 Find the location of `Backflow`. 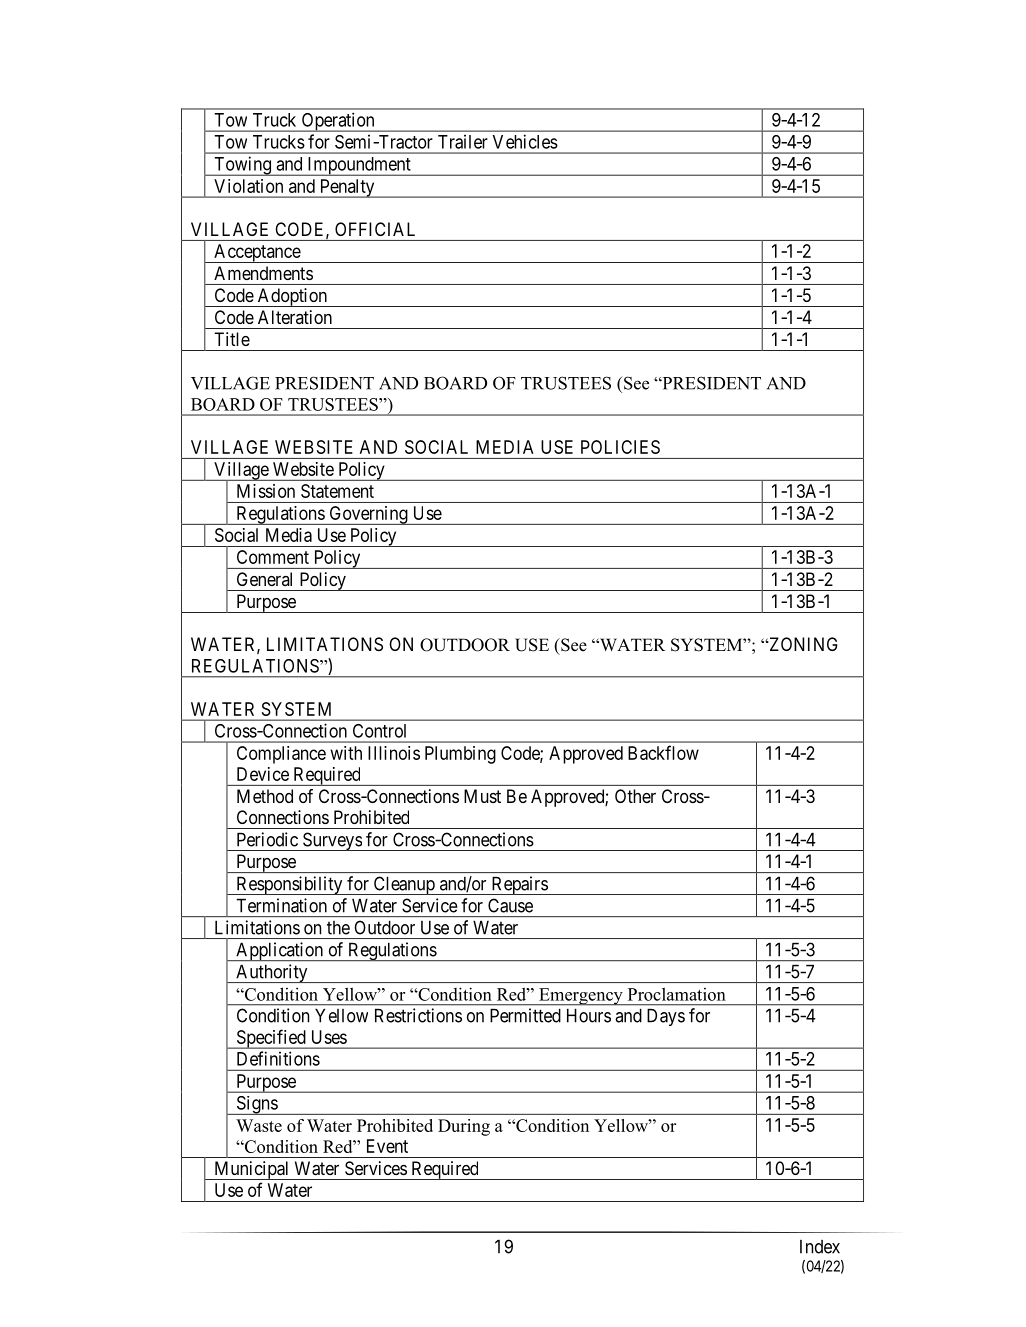

Backflow is located at coordinates (663, 752).
